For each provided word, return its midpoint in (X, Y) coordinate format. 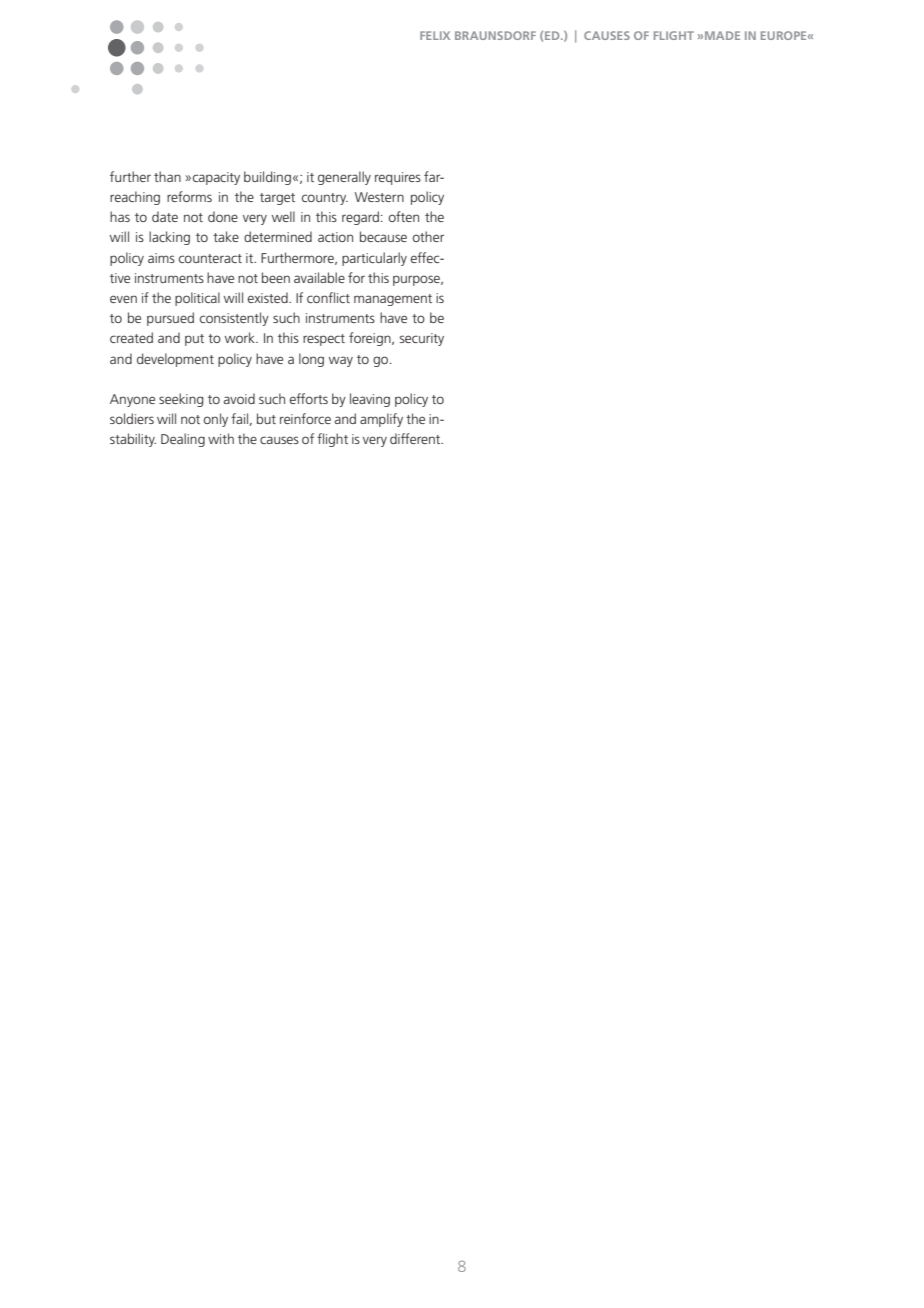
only (216, 420)
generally (344, 178)
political (197, 299)
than (167, 176)
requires (398, 178)
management (393, 300)
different (416, 438)
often (404, 216)
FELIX (435, 35)
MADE (722, 35)
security (421, 339)
